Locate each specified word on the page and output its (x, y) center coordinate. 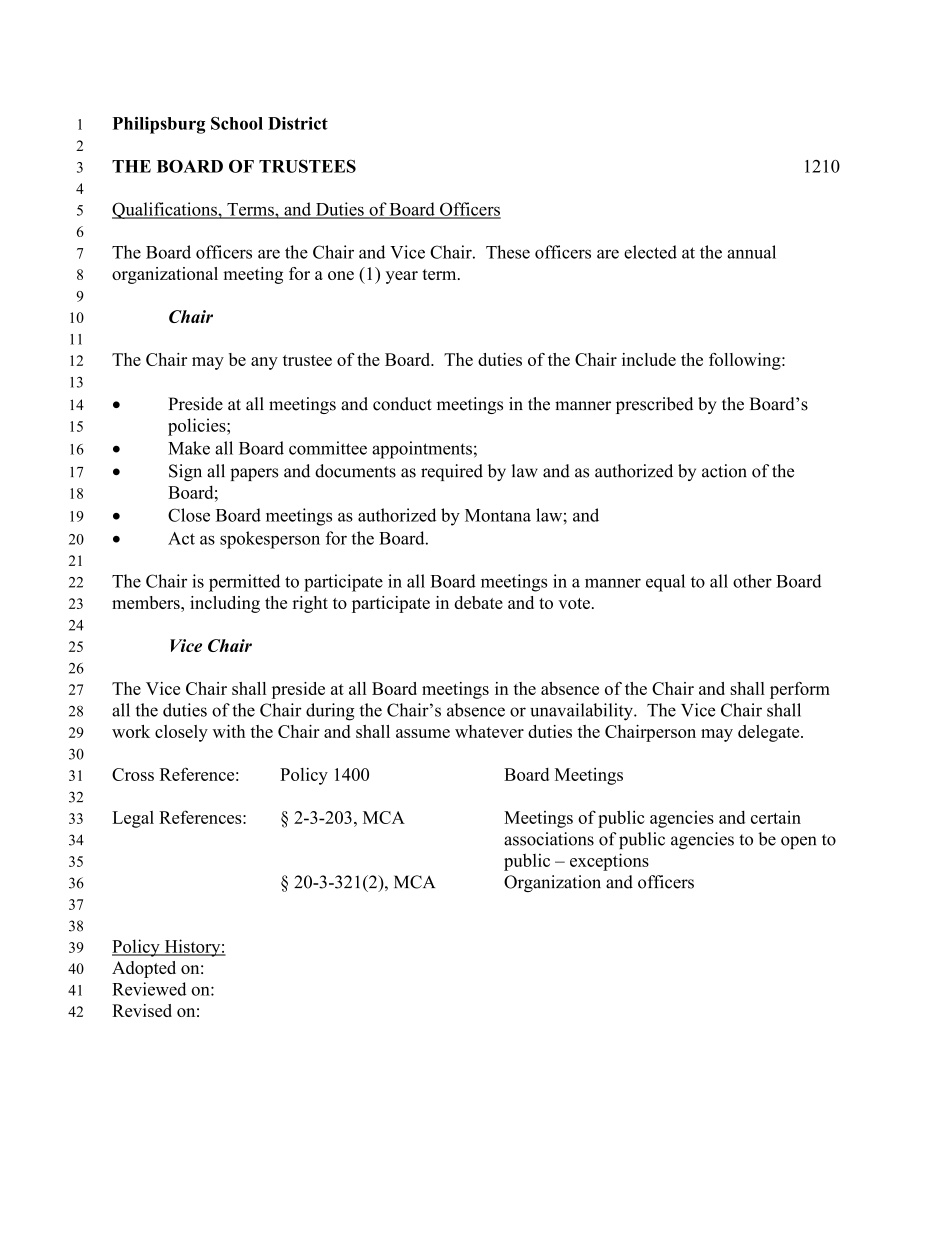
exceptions (609, 862)
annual (751, 252)
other (752, 581)
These (508, 252)
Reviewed (149, 989)
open (798, 842)
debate (478, 602)
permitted (244, 583)
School (237, 123)
